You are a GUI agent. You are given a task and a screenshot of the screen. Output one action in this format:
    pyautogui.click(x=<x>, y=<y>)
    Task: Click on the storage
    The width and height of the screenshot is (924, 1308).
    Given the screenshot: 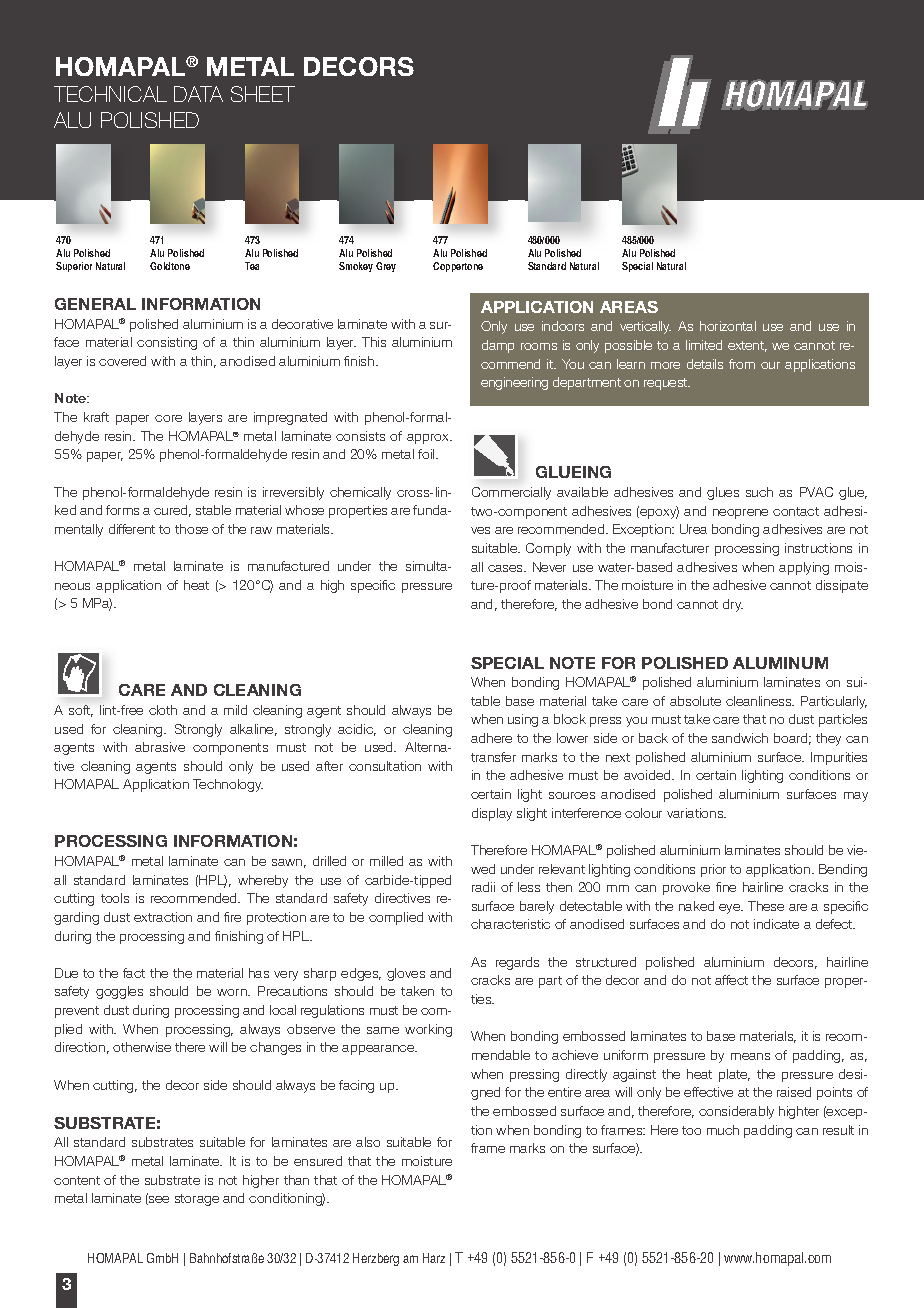 What is the action you would take?
    pyautogui.click(x=197, y=1200)
